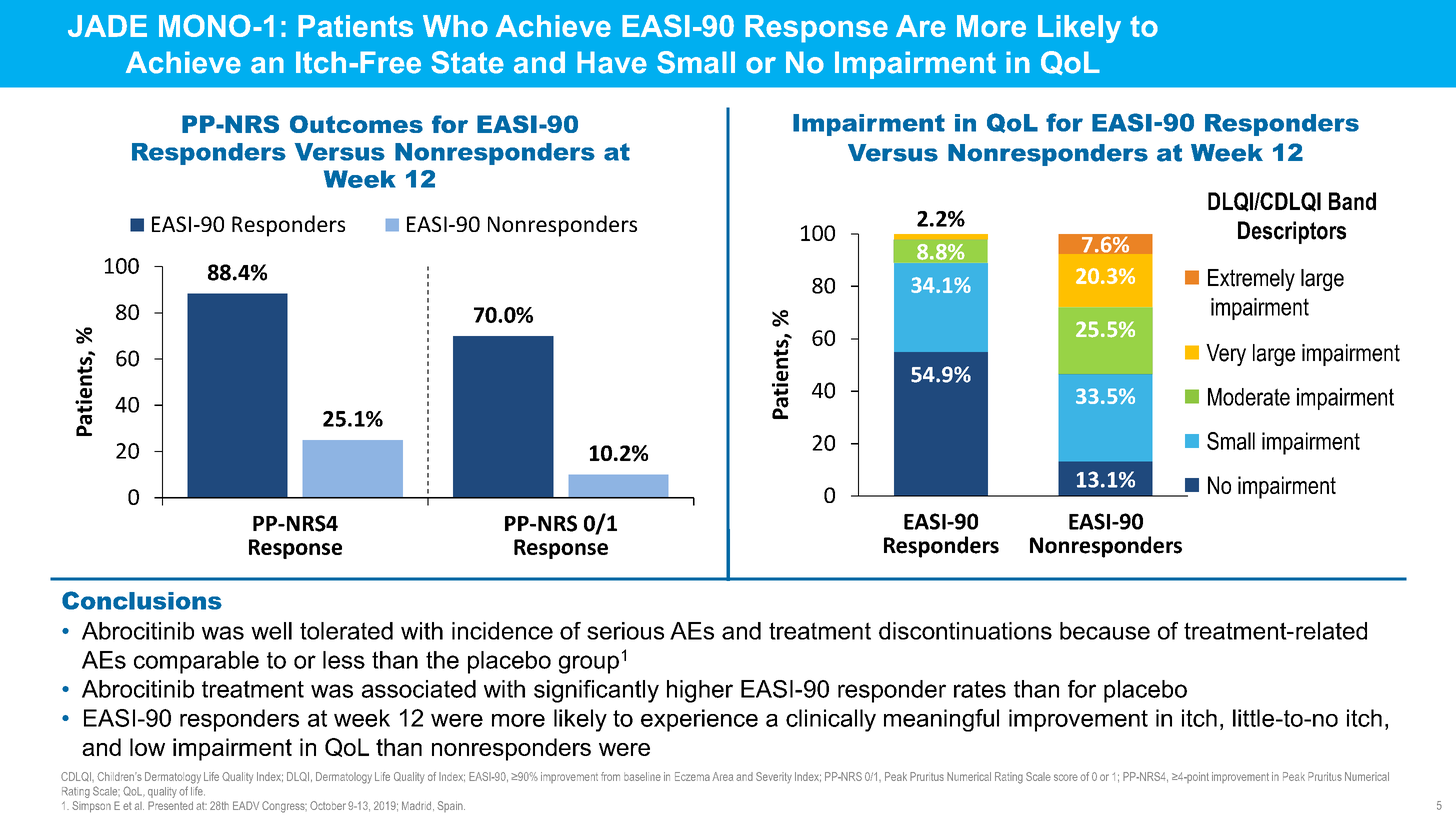 The width and height of the screenshot is (1456, 819). What do you see at coordinates (625, 631) in the screenshot?
I see `serious` at bounding box center [625, 631].
